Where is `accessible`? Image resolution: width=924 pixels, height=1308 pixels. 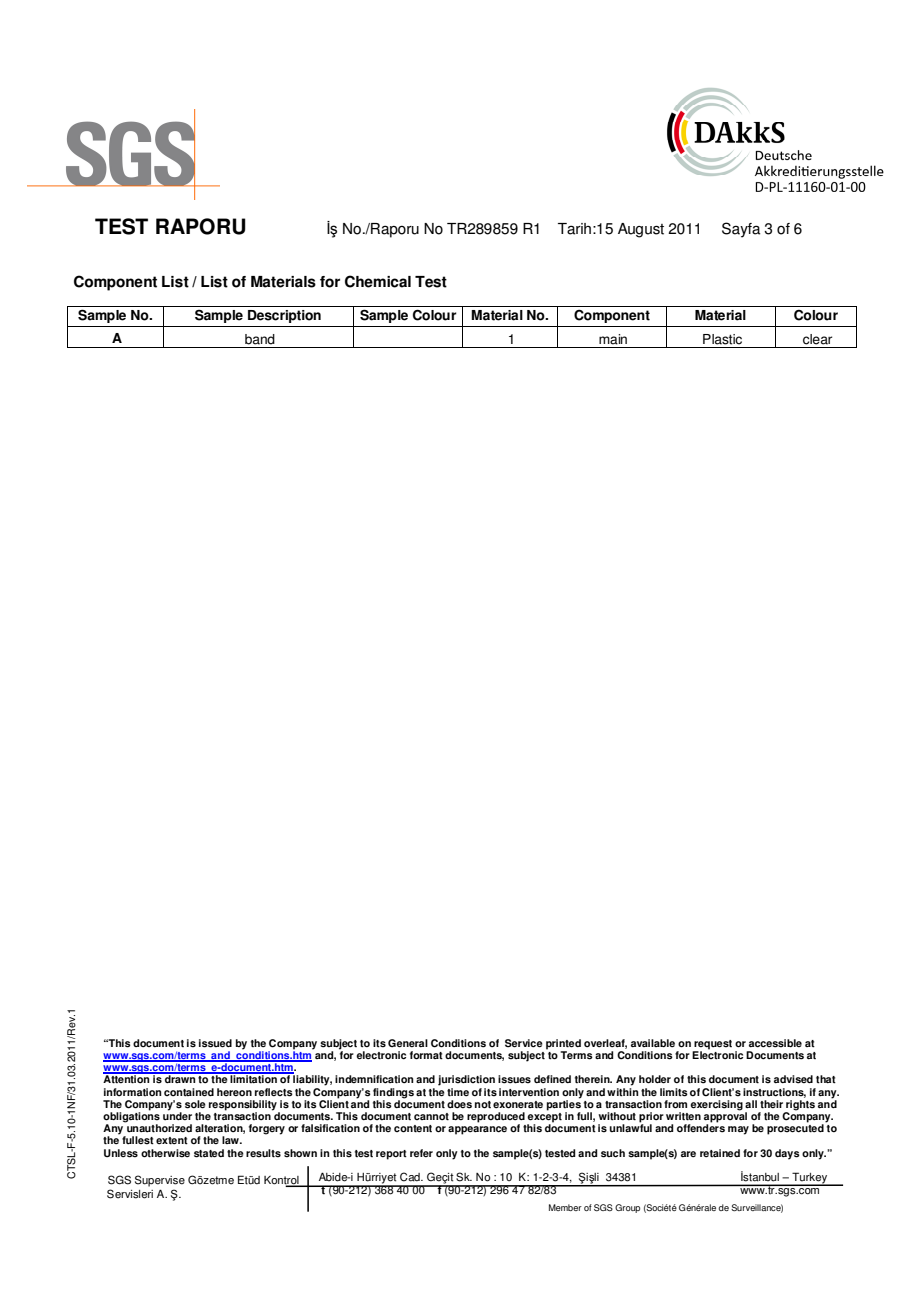
accessible is located at coordinates (775, 1043).
